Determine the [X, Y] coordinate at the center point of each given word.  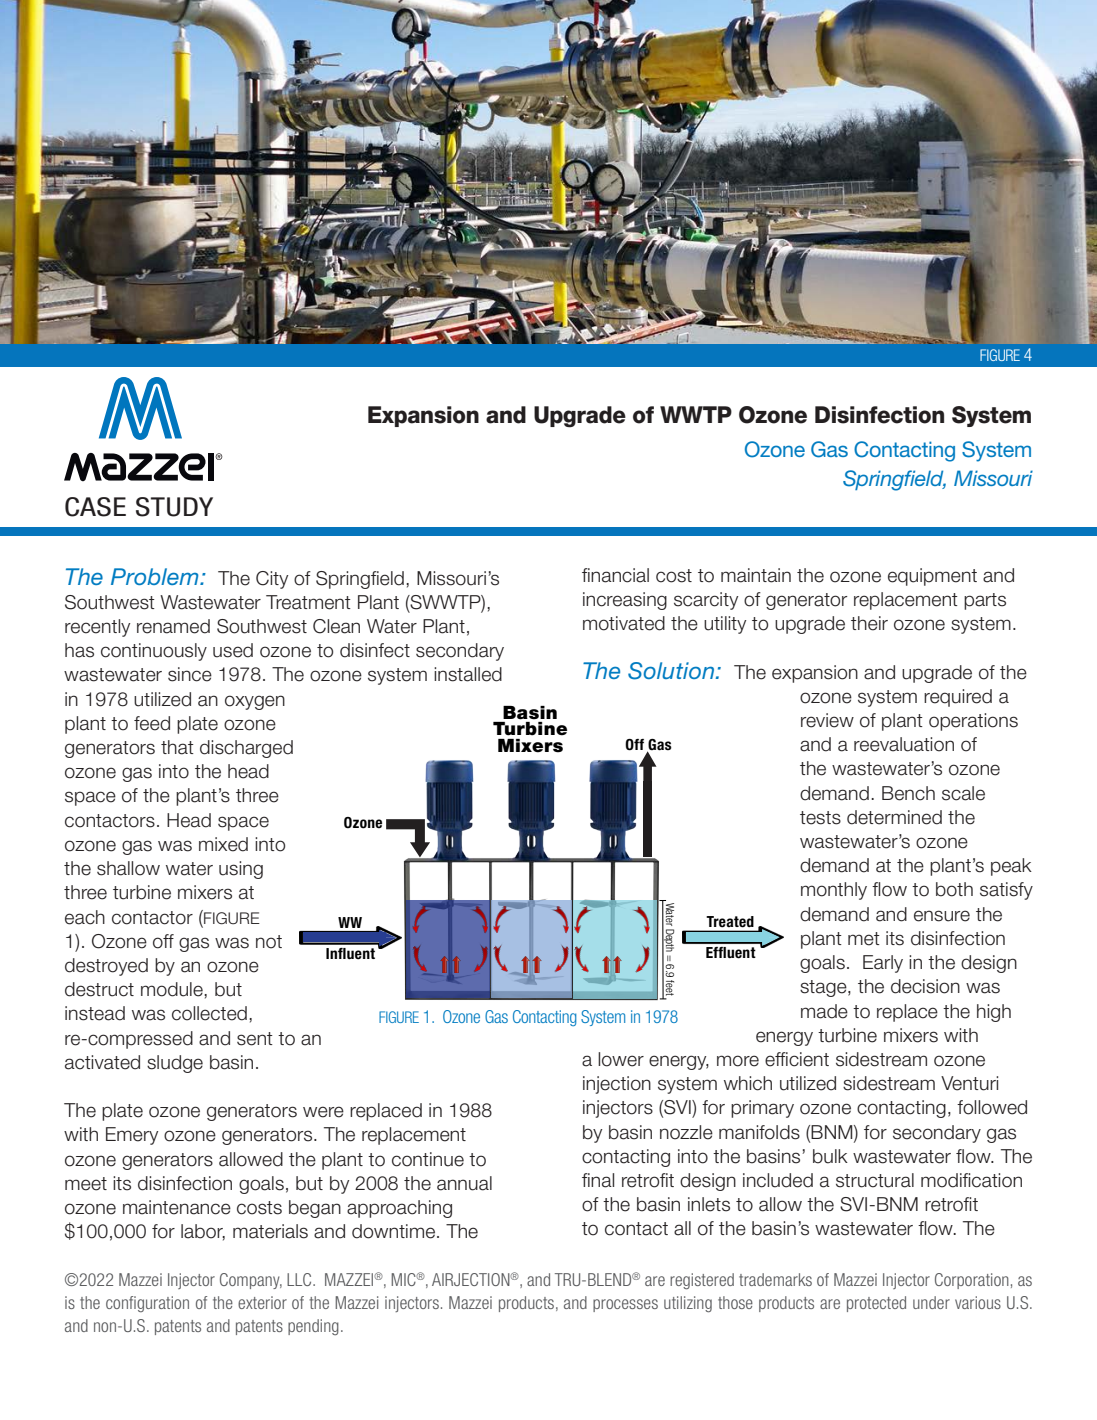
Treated [730, 921]
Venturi [969, 1083]
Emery [132, 1136]
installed [468, 674]
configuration [147, 1304]
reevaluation [904, 744]
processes [625, 1305]
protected [876, 1304]
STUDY [174, 507]
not [269, 942]
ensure [942, 916]
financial [615, 575]
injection [617, 1085]
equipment [932, 577]
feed [152, 723]
